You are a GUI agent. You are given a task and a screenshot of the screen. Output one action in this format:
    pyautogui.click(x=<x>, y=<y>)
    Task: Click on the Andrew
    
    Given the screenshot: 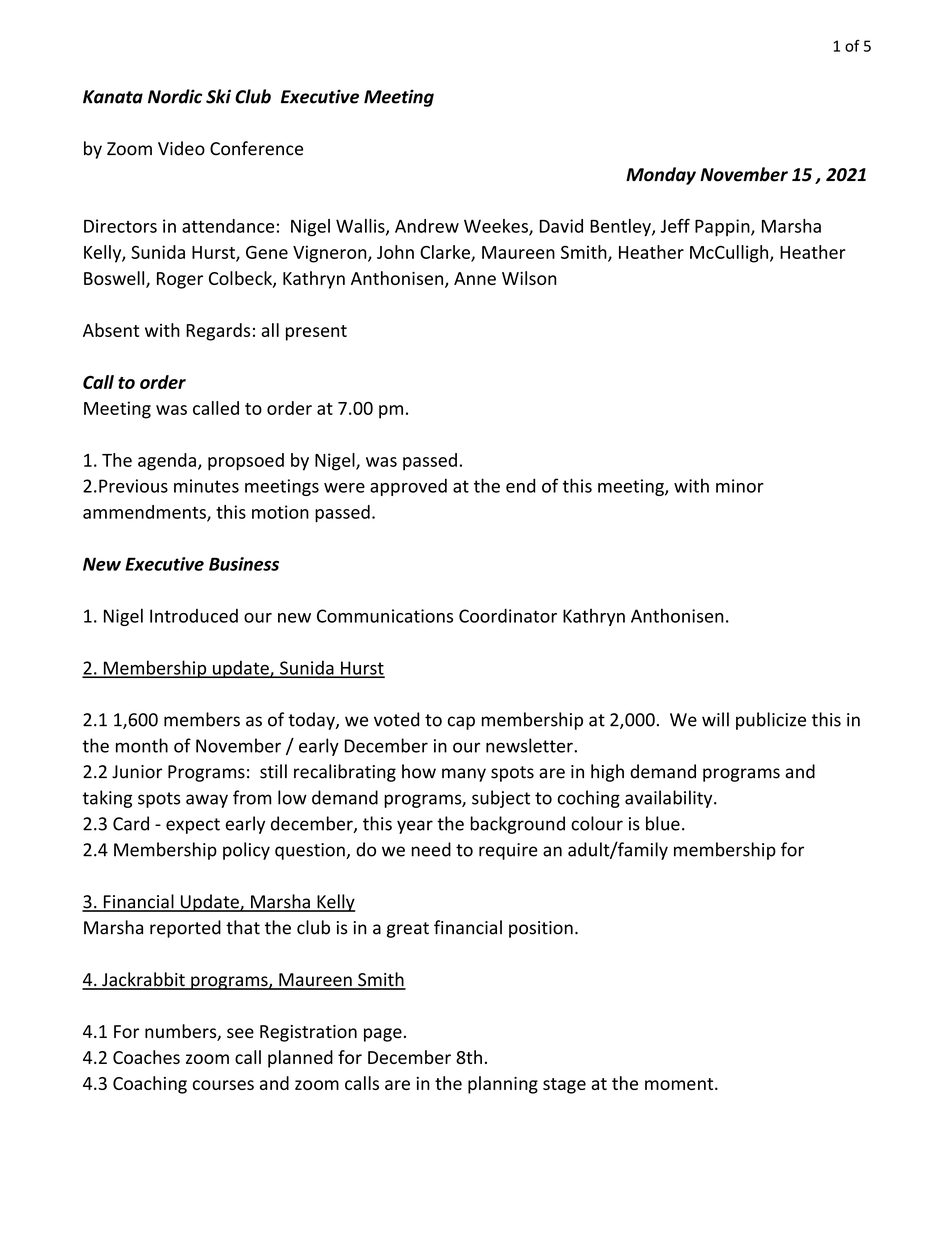 What is the action you would take?
    pyautogui.click(x=427, y=226)
